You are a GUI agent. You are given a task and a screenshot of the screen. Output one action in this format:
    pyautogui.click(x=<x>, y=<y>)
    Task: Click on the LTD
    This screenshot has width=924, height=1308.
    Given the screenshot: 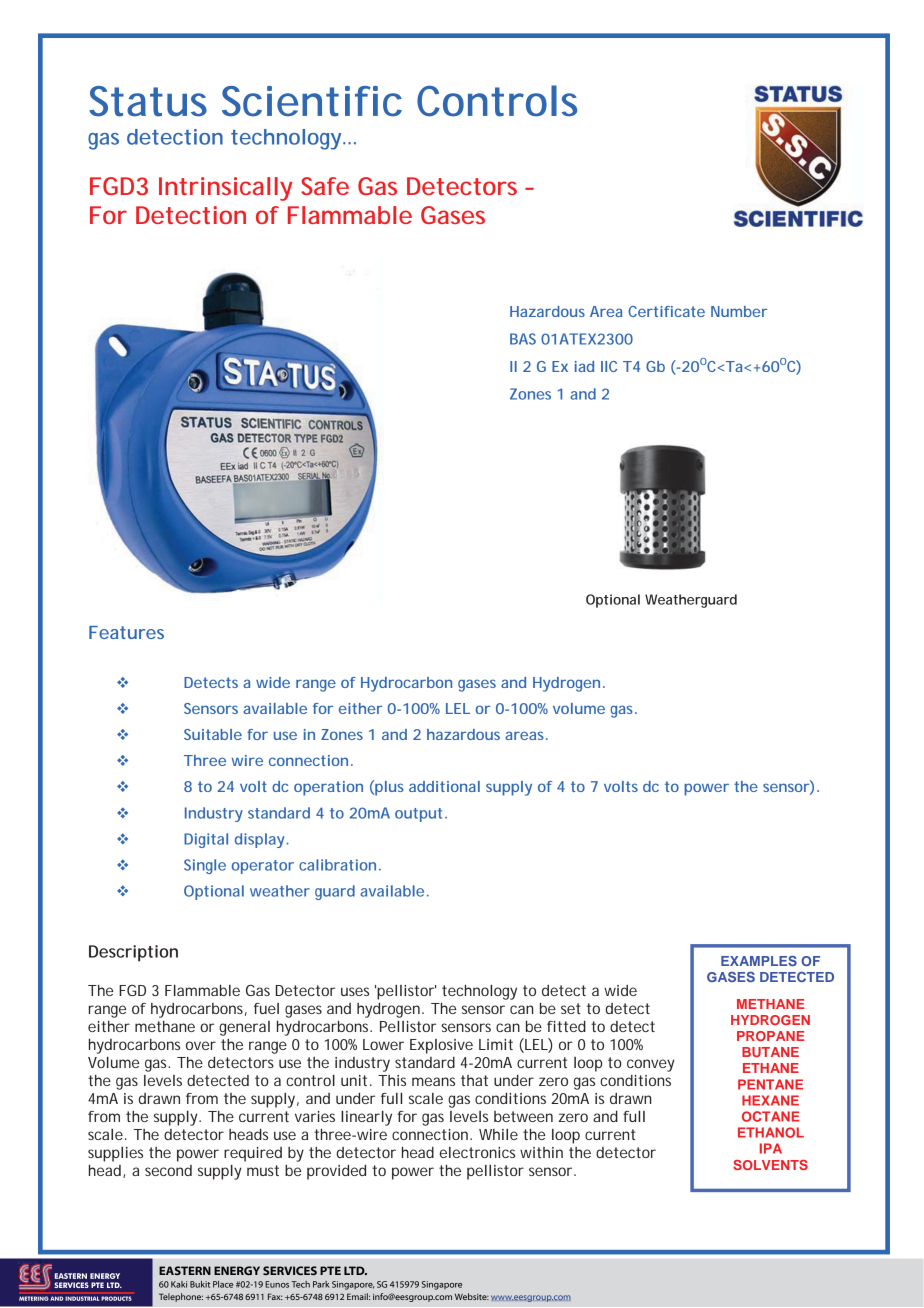 What is the action you would take?
    pyautogui.click(x=355, y=1270)
